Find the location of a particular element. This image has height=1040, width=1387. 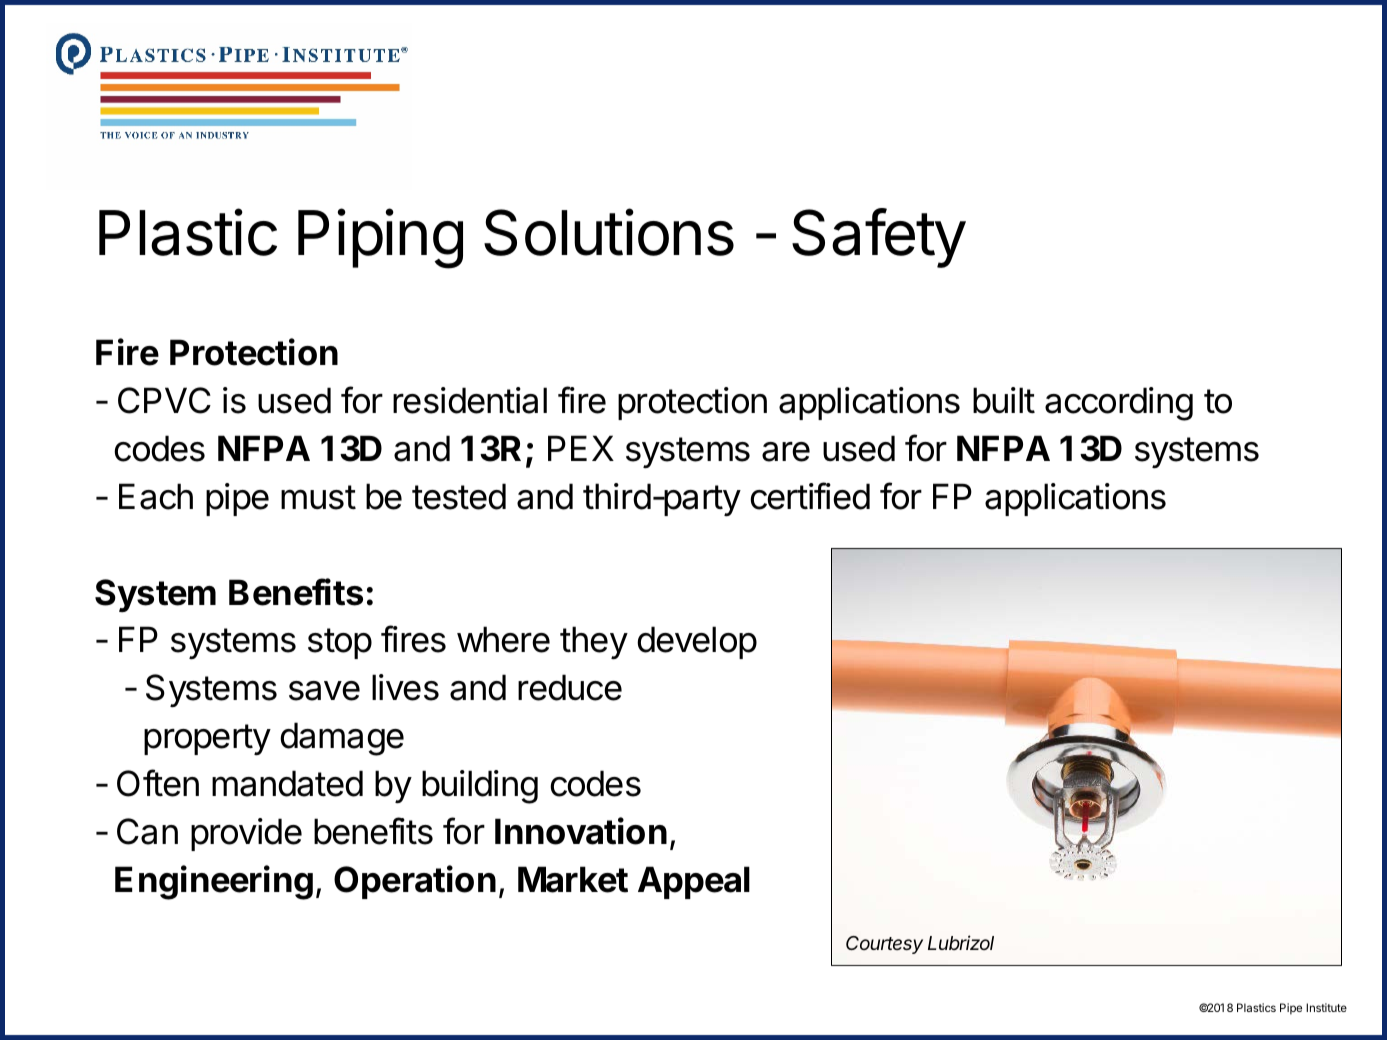

Solutions is located at coordinates (609, 232).
